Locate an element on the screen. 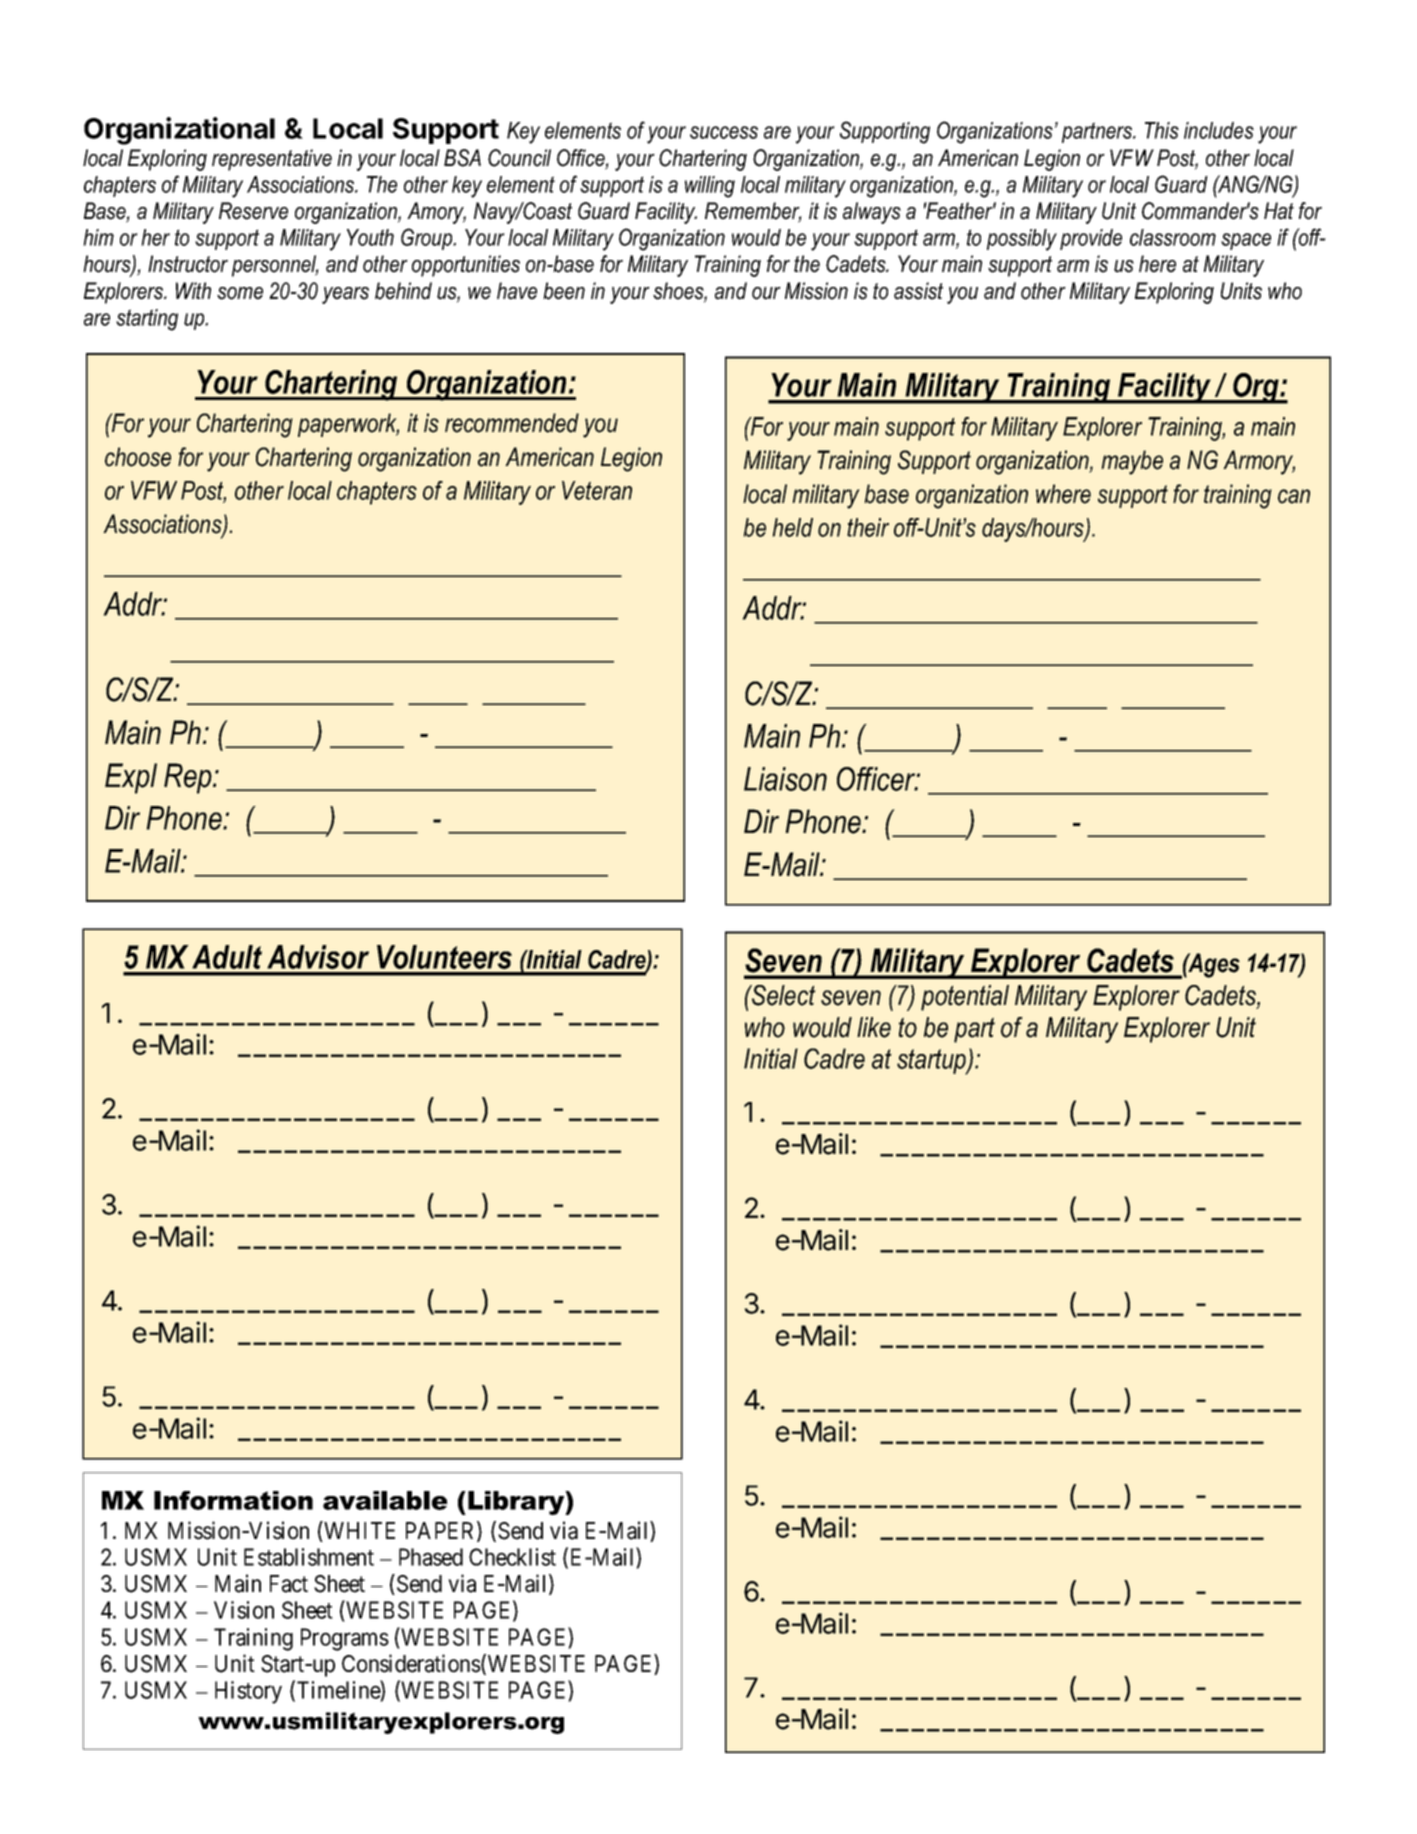  History is located at coordinates (248, 1692).
